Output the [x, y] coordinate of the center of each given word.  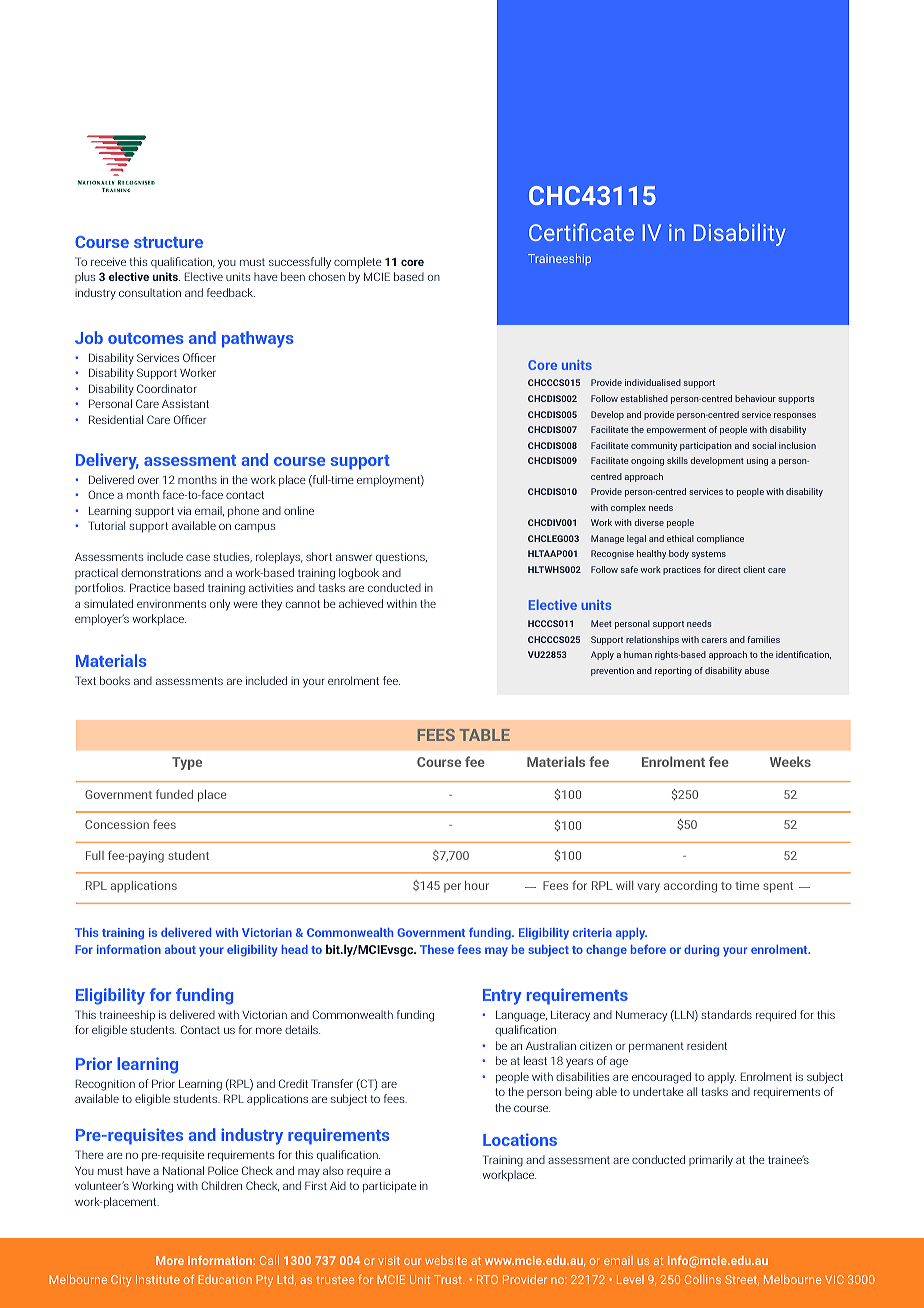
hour [477, 885]
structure [168, 242]
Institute [158, 1279]
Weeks [790, 761]
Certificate [581, 232]
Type [187, 763]
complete [358, 262]
